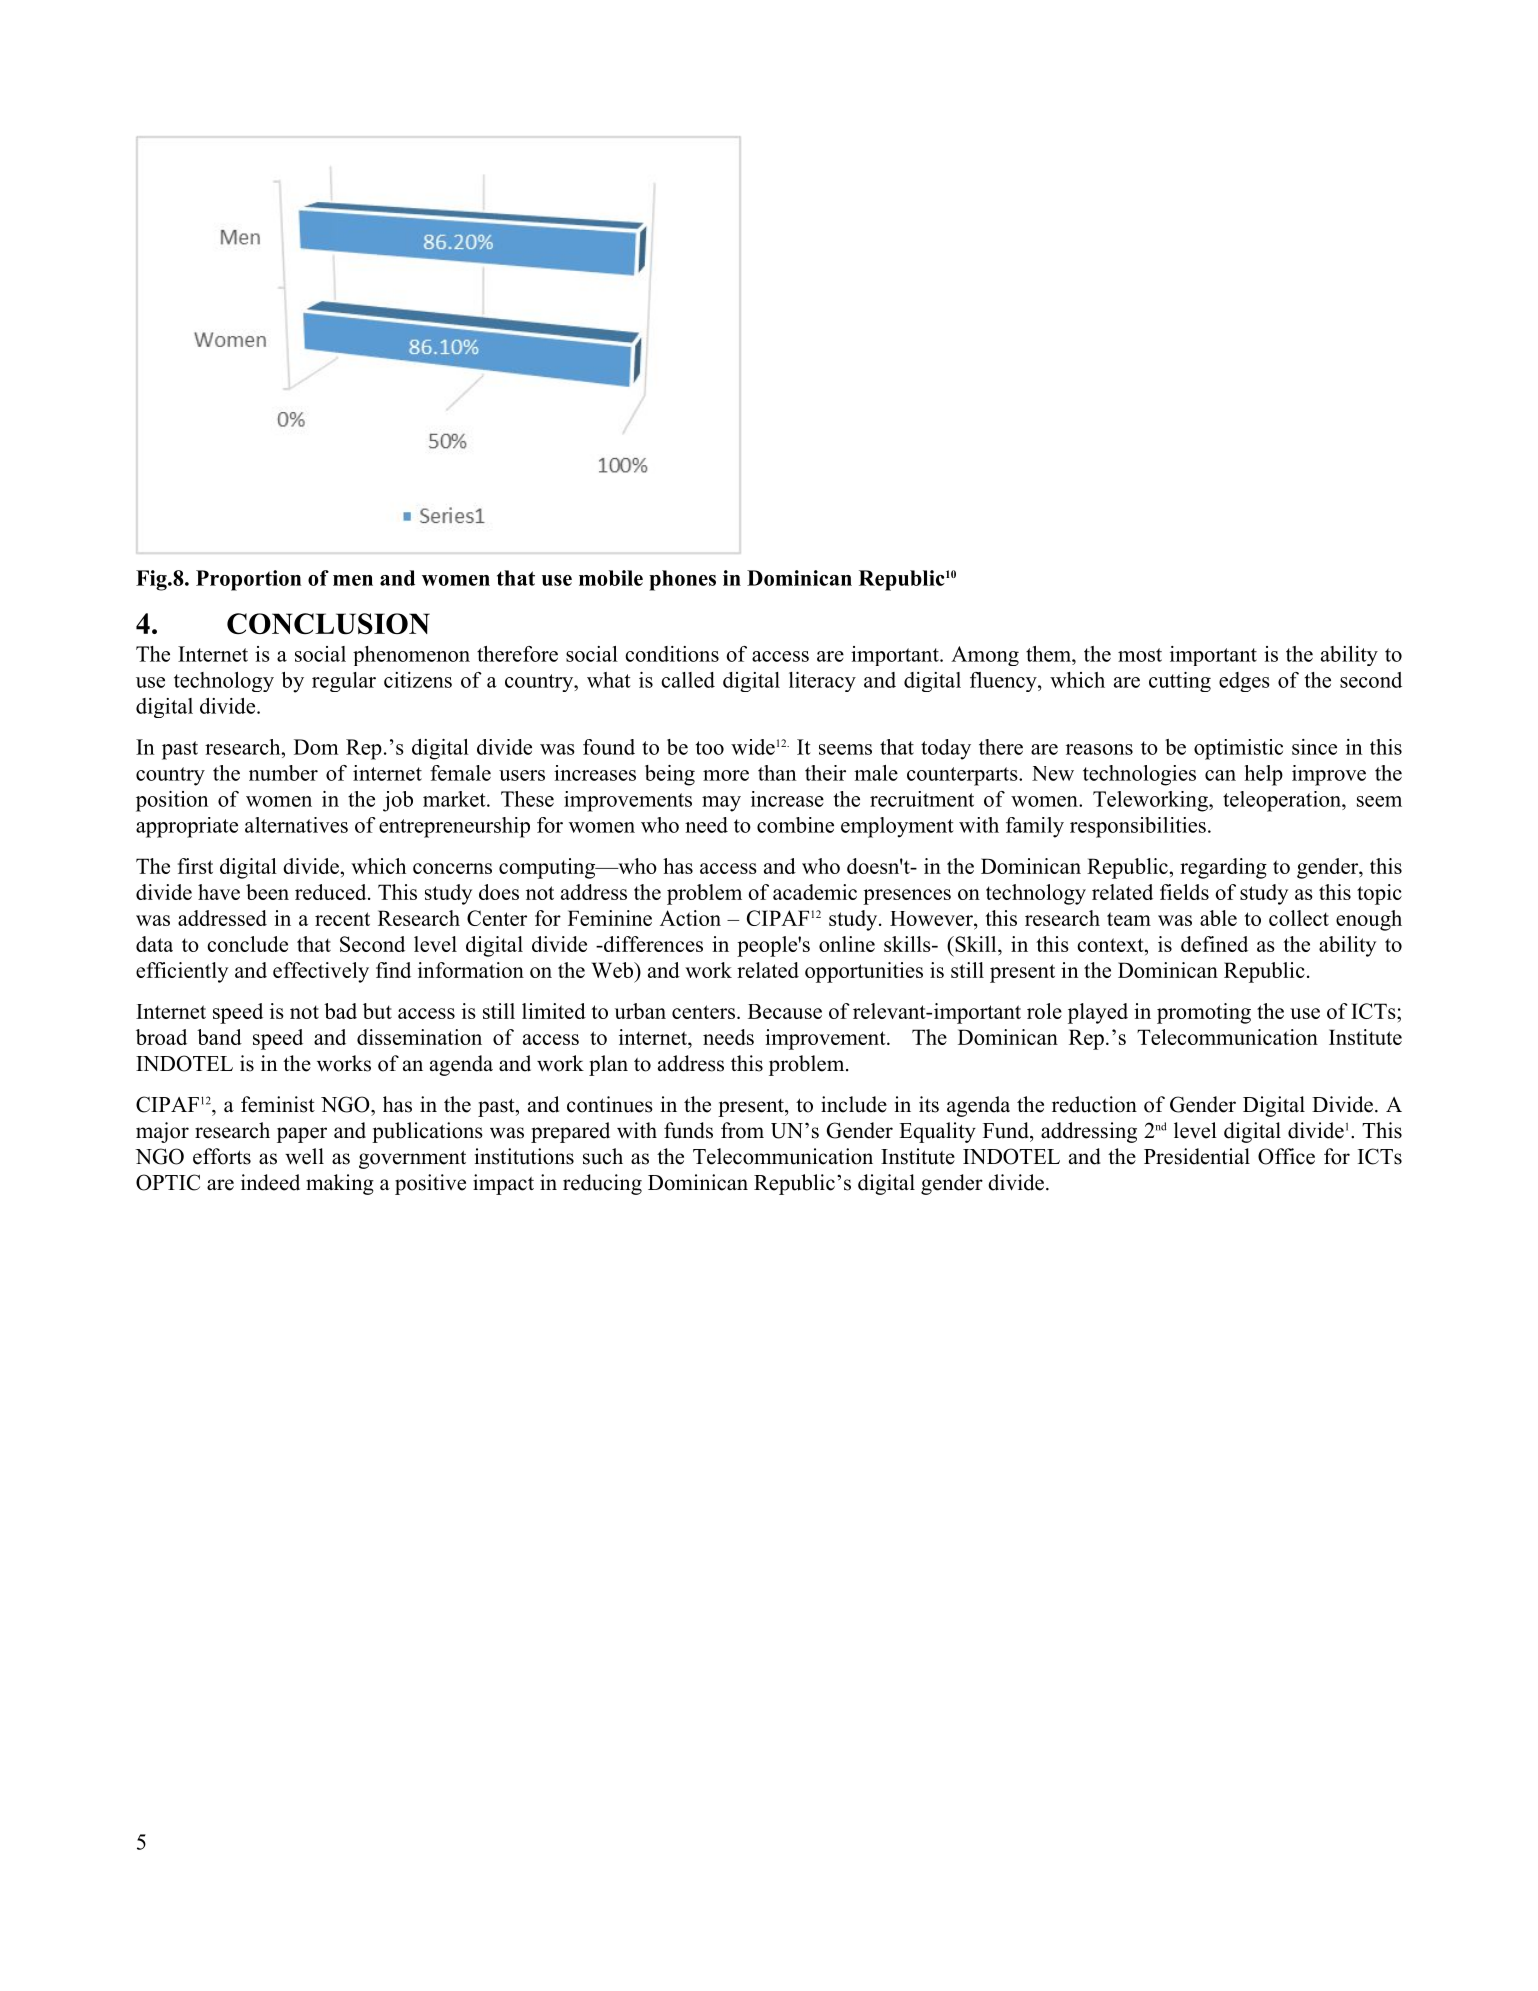 The width and height of the image is (1538, 1991). I want to click on band, so click(219, 1037).
